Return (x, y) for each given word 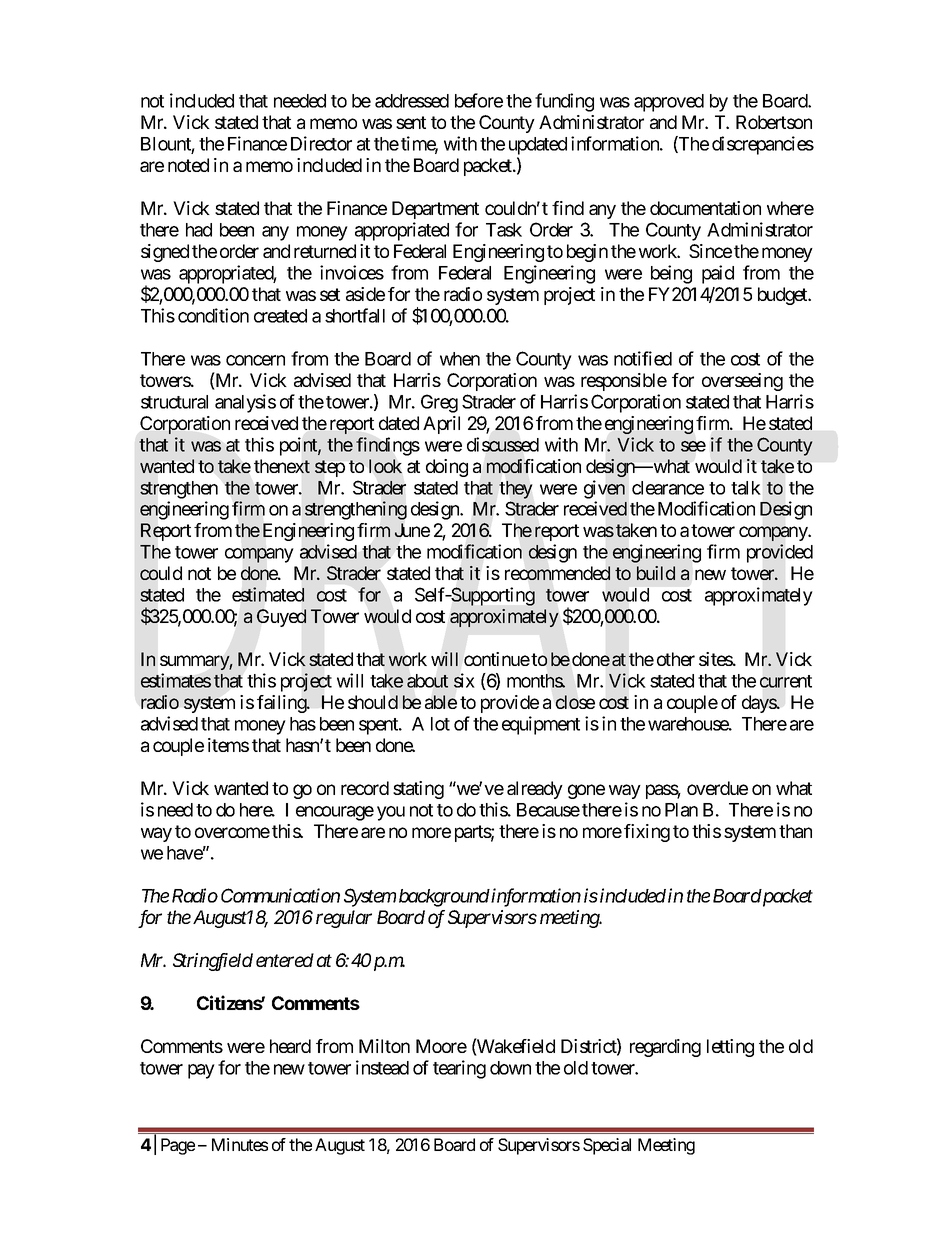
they (515, 490)
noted (188, 165)
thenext (282, 466)
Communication (280, 895)
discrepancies (763, 145)
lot (440, 724)
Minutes (240, 1144)
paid (718, 274)
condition (213, 315)
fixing (647, 833)
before (479, 100)
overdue (717, 788)
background (444, 898)
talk (746, 488)
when (460, 359)
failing (282, 704)
